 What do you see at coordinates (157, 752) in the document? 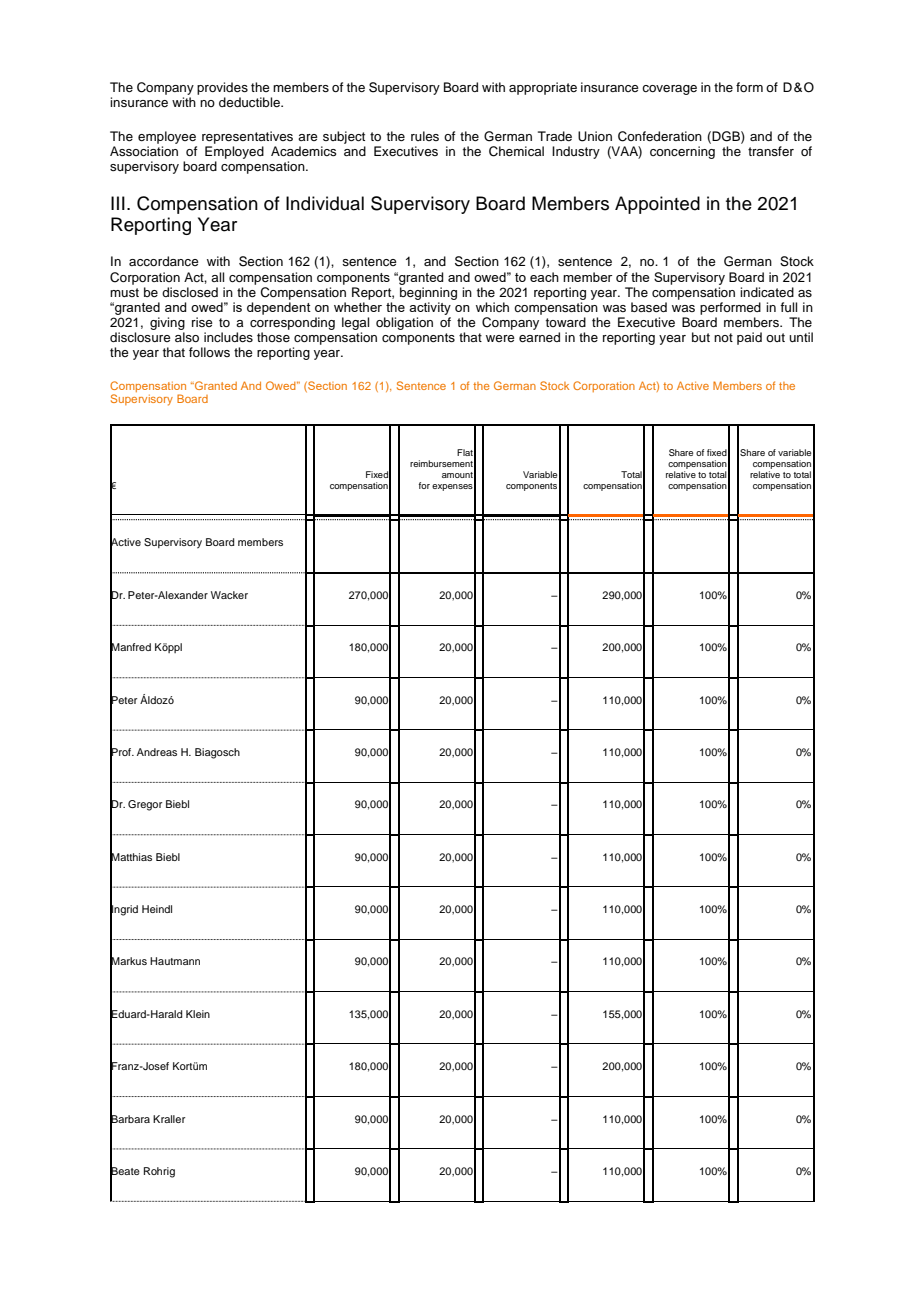
I see `Andreas` at bounding box center [157, 752].
